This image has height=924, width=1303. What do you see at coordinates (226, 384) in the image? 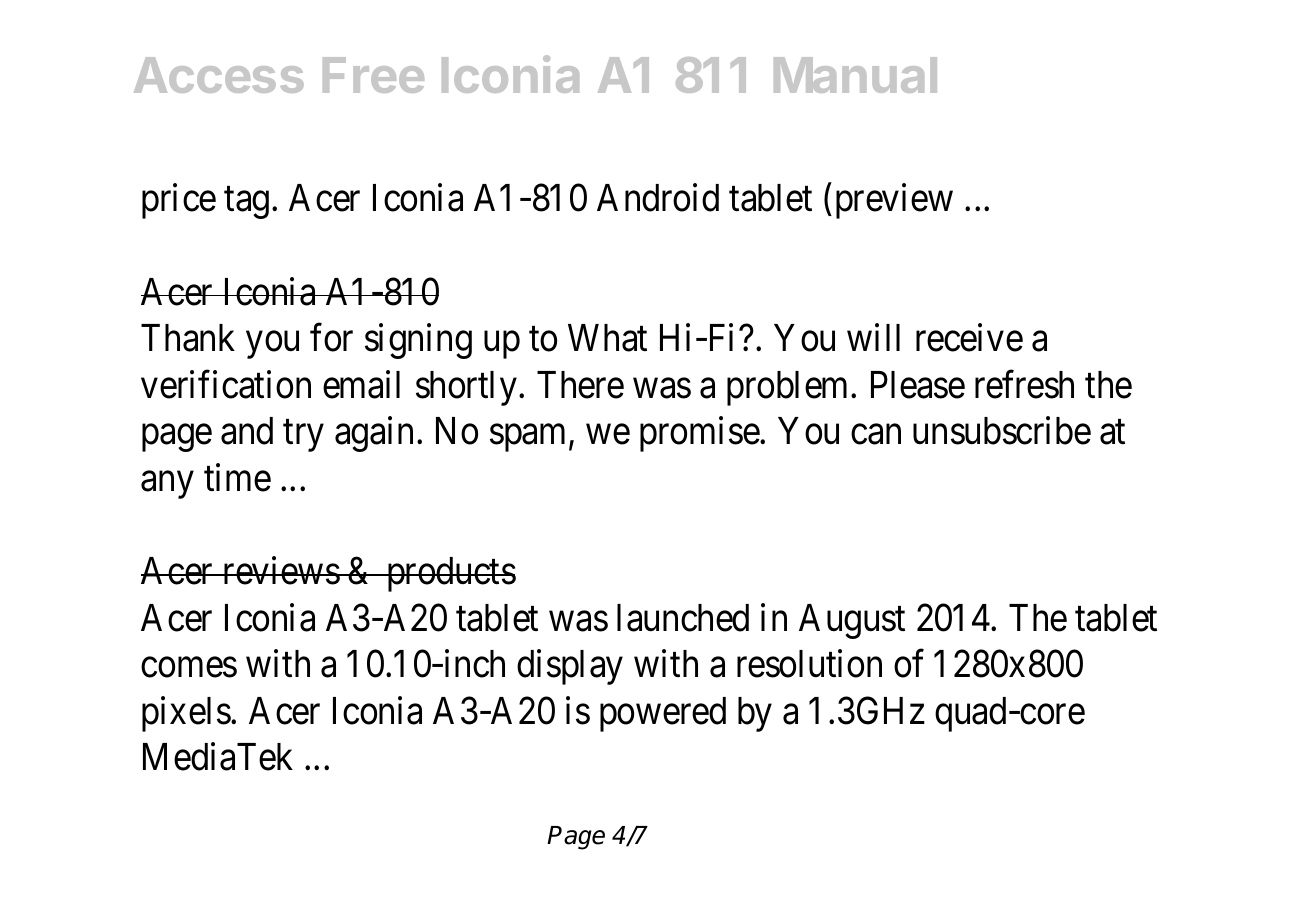
I see `verification` at bounding box center [226, 384].
